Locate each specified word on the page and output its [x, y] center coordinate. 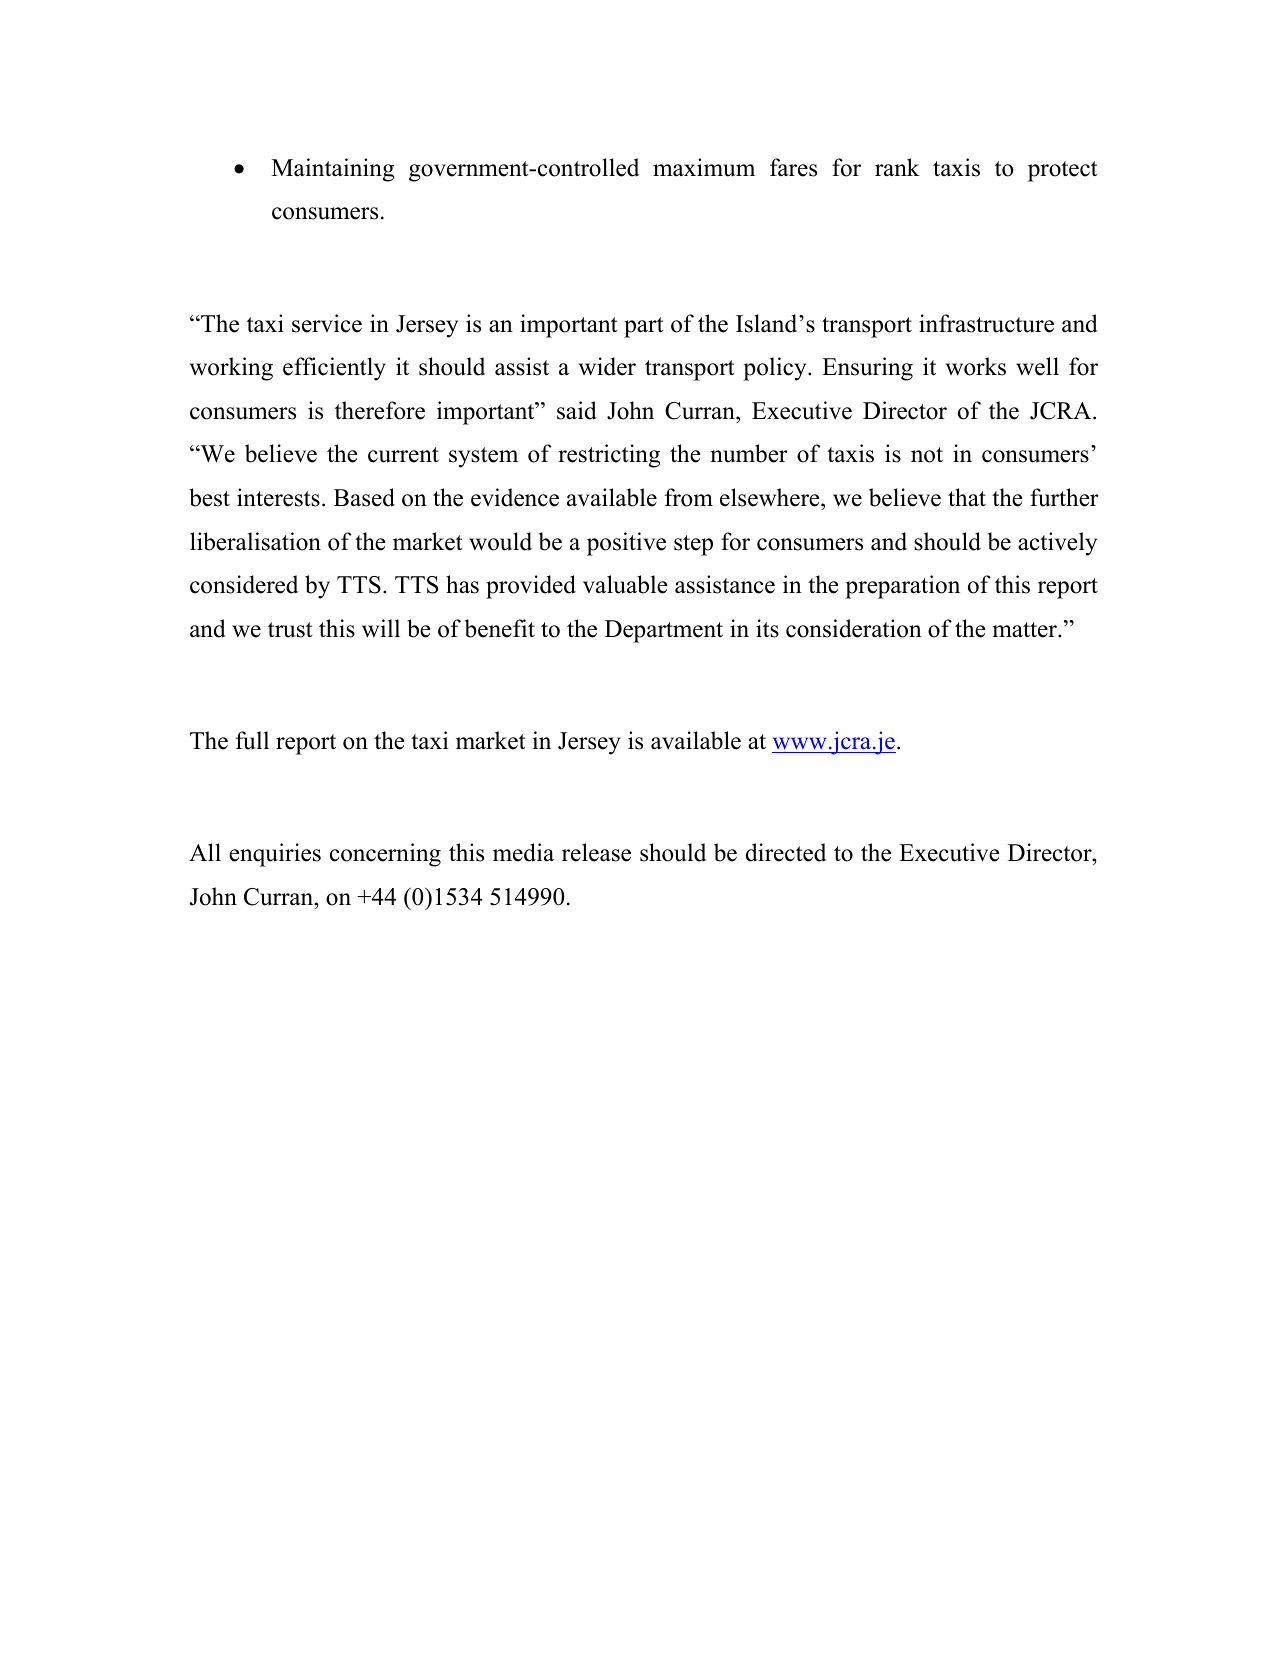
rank [897, 167]
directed [786, 852]
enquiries [275, 855]
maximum [704, 167]
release [596, 852]
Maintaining [333, 170]
